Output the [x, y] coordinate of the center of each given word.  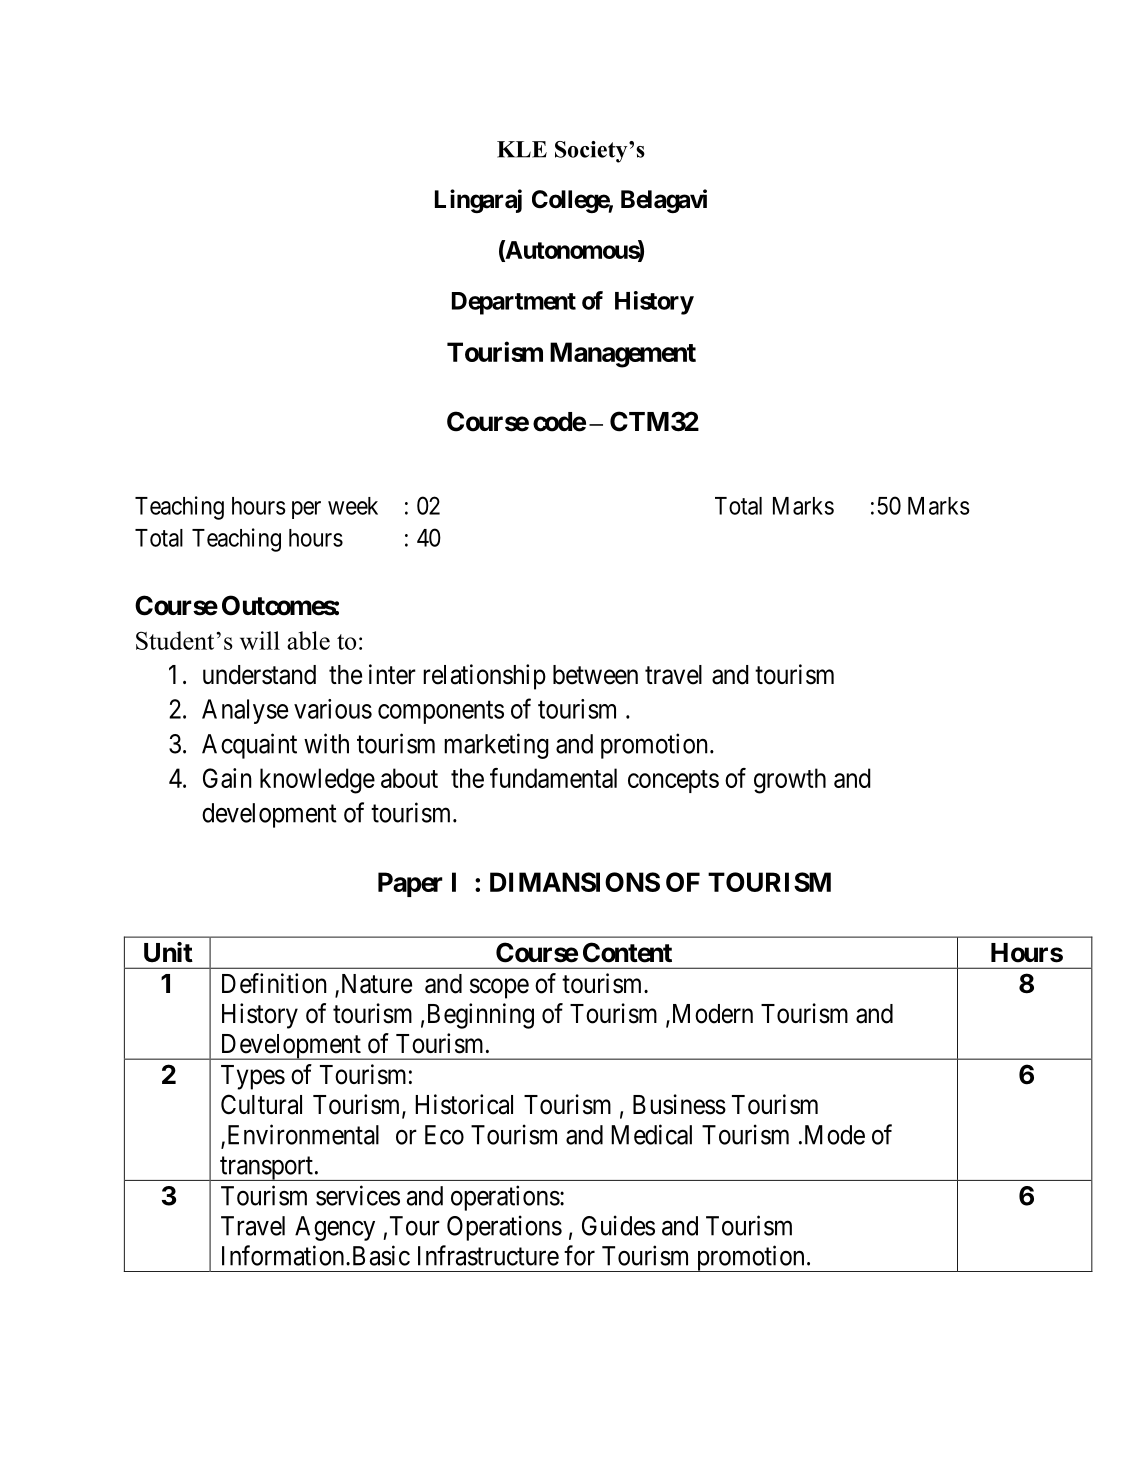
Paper [410, 884]
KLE [522, 149]
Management [623, 355]
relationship [484, 677]
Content [627, 952]
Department [514, 303]
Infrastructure [488, 1255]
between [595, 675]
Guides [618, 1225]
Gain [227, 778]
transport [266, 1169]
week [353, 506]
